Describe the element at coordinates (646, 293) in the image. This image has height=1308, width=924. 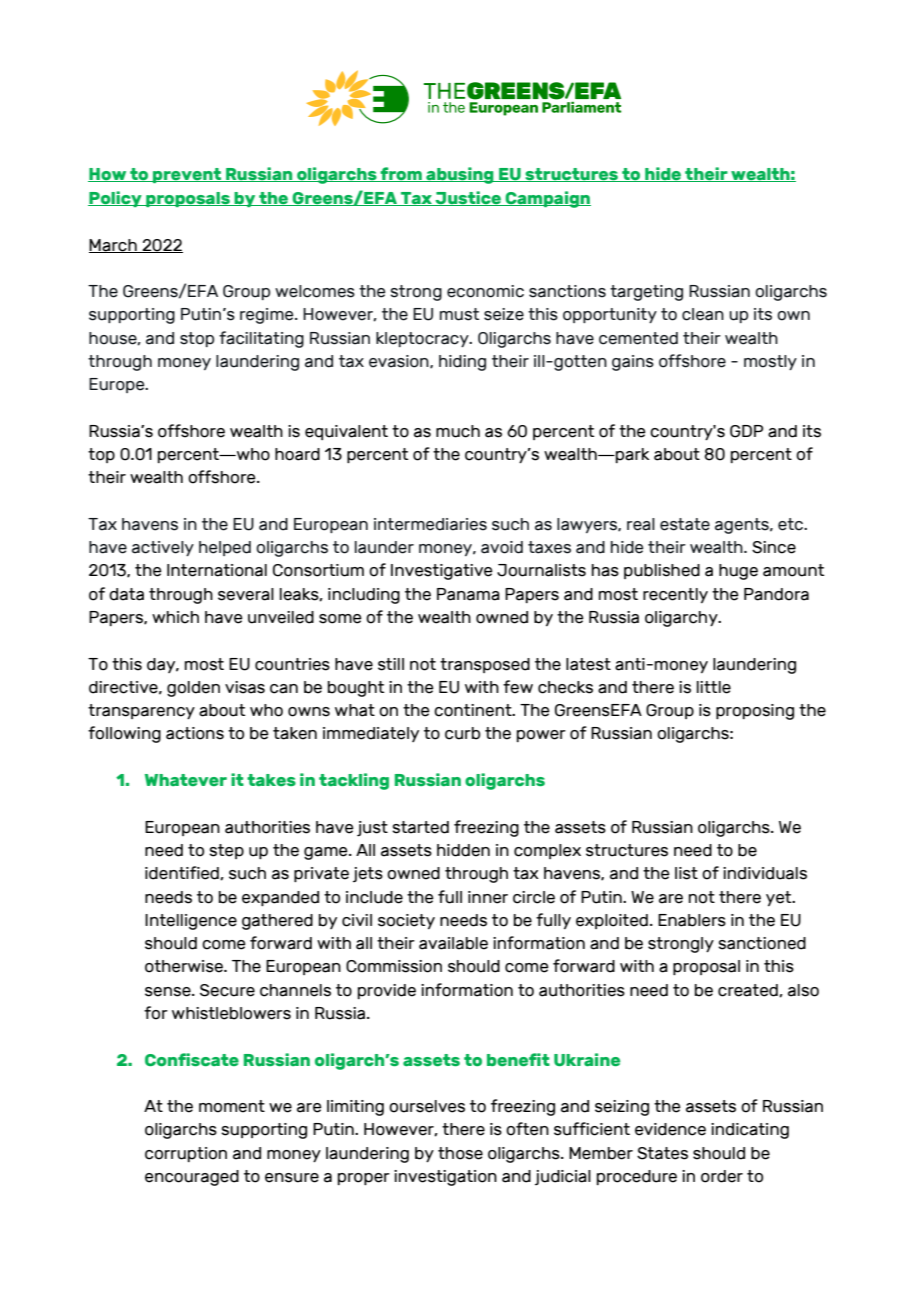
I see `targeting` at that location.
